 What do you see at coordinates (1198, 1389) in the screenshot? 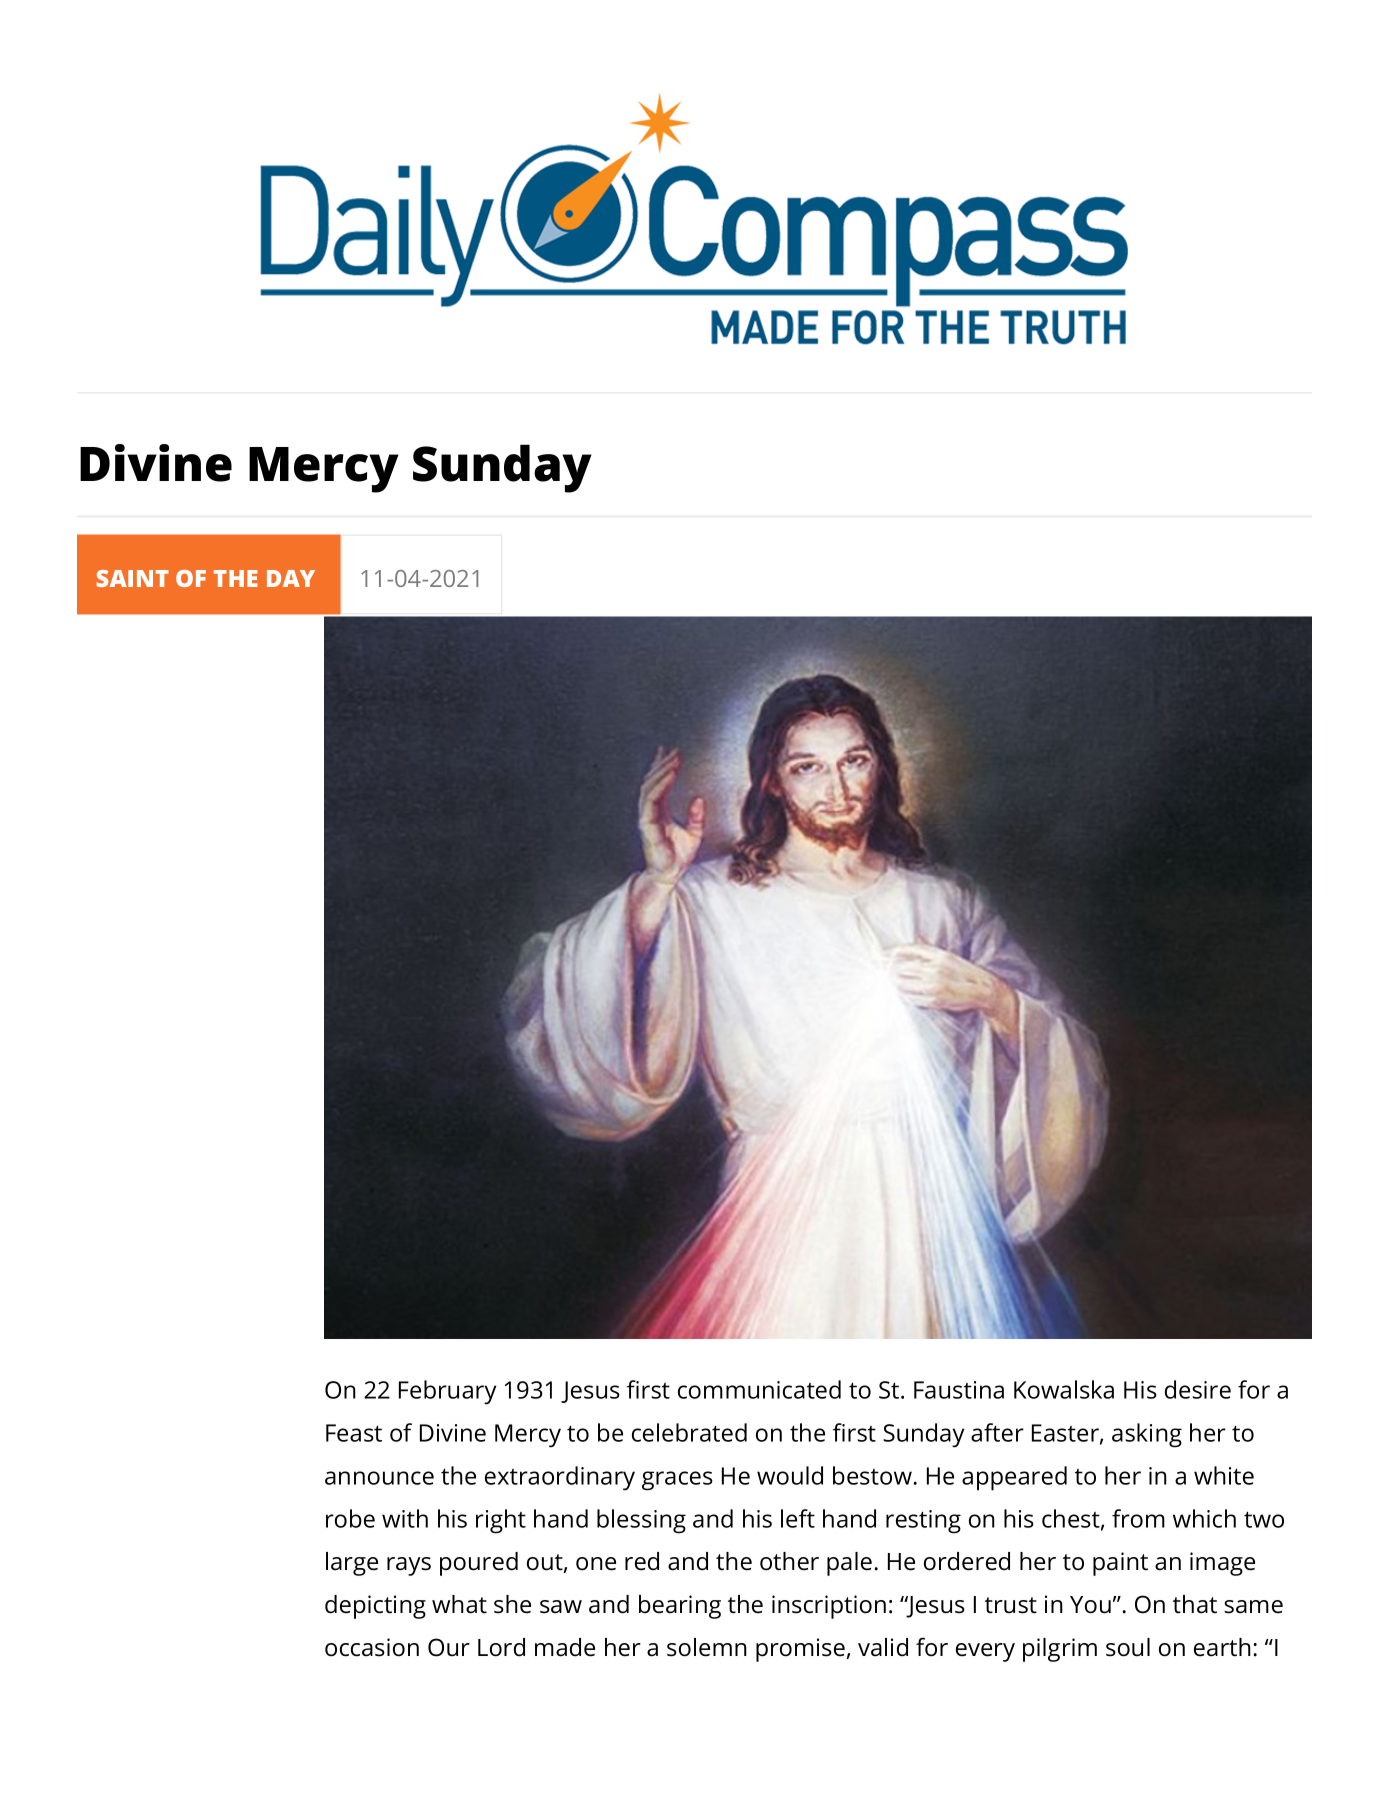
I see `desire` at bounding box center [1198, 1389].
